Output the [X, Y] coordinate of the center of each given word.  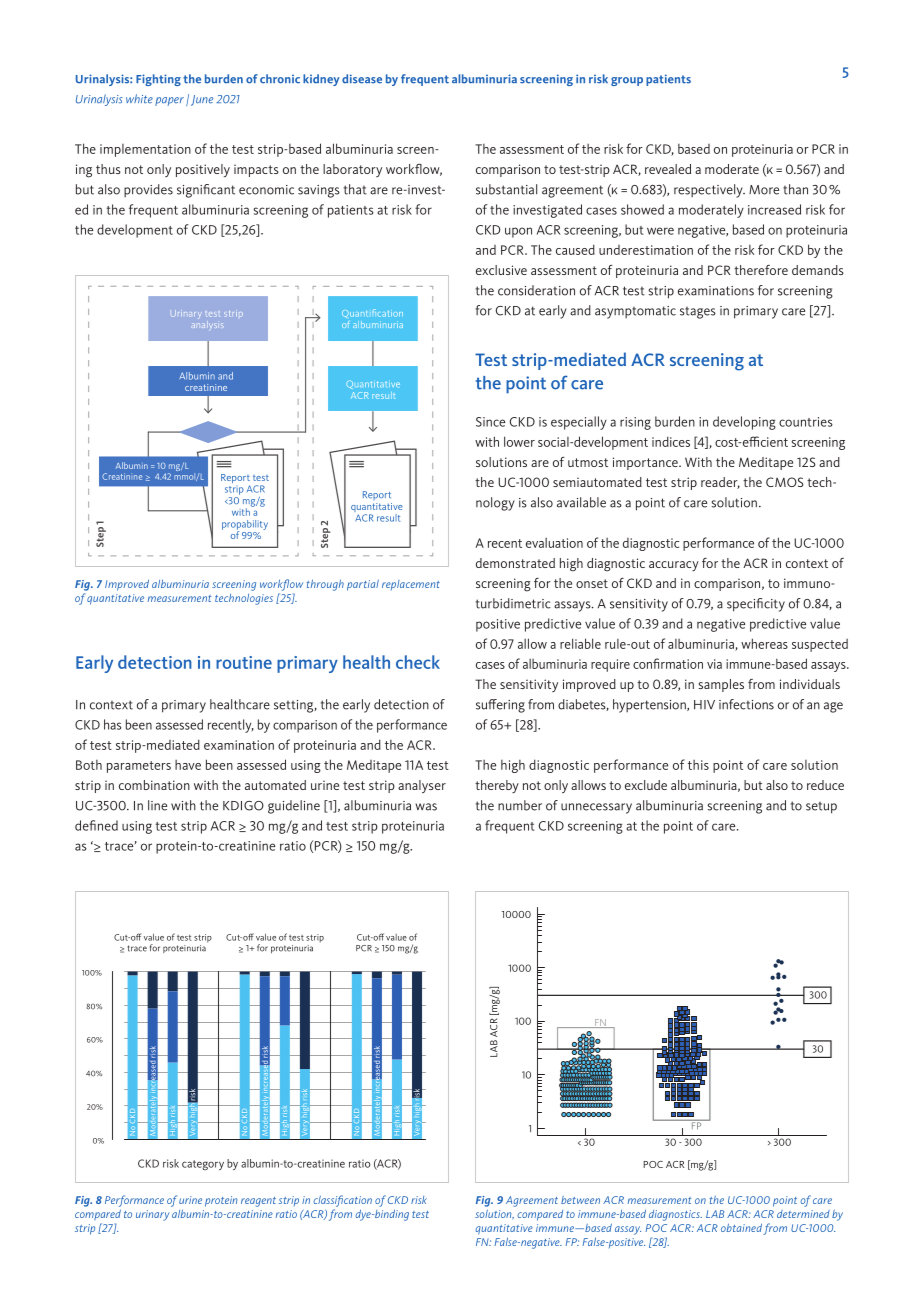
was [426, 807]
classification [342, 1201]
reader [720, 483]
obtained [741, 1227]
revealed [668, 169]
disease [362, 79]
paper [169, 101]
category [203, 1165]
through [325, 585]
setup [821, 808]
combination [154, 785]
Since [490, 422]
